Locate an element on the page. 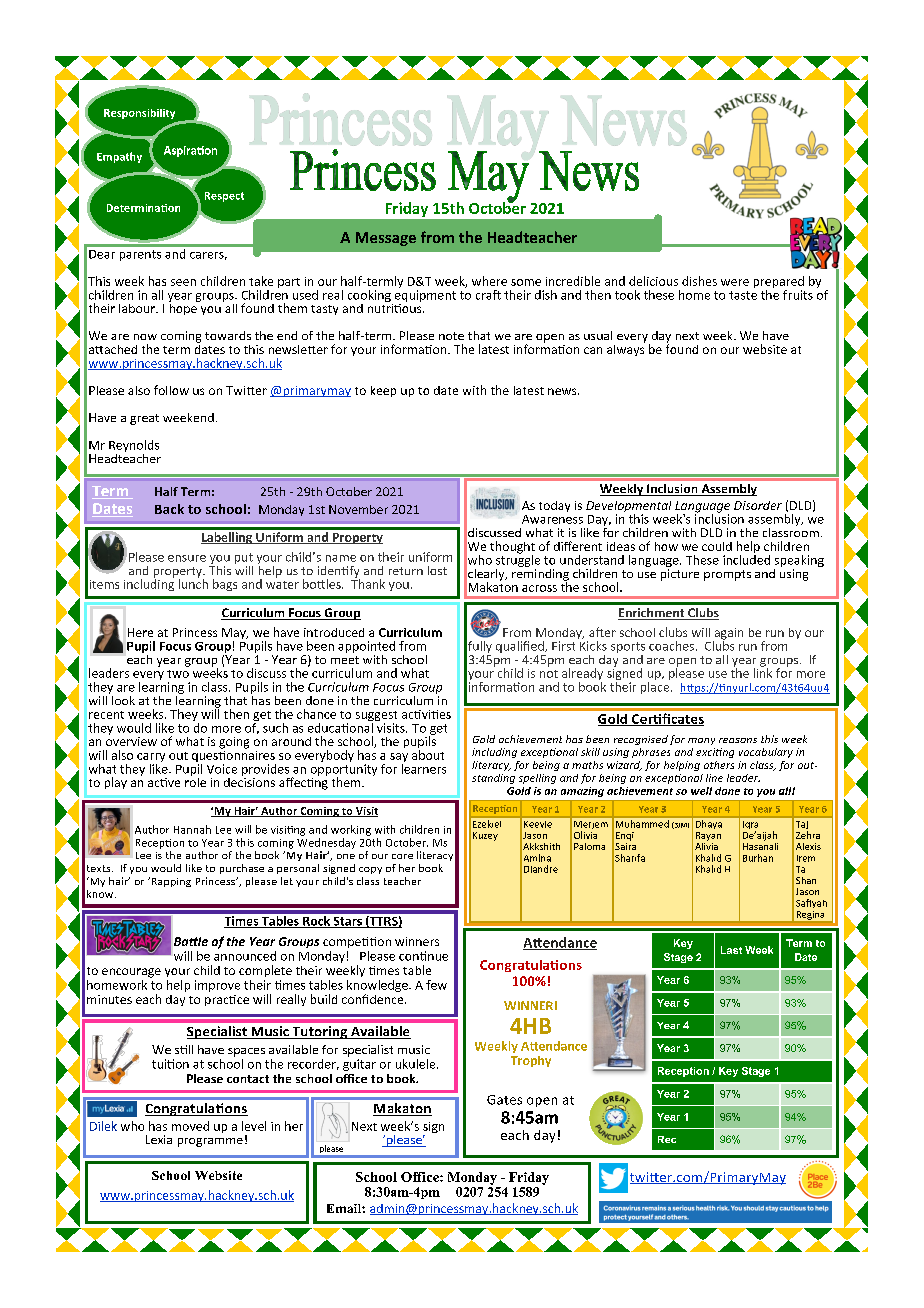 The height and width of the image is (1308, 924). Gates is located at coordinates (504, 1100).
